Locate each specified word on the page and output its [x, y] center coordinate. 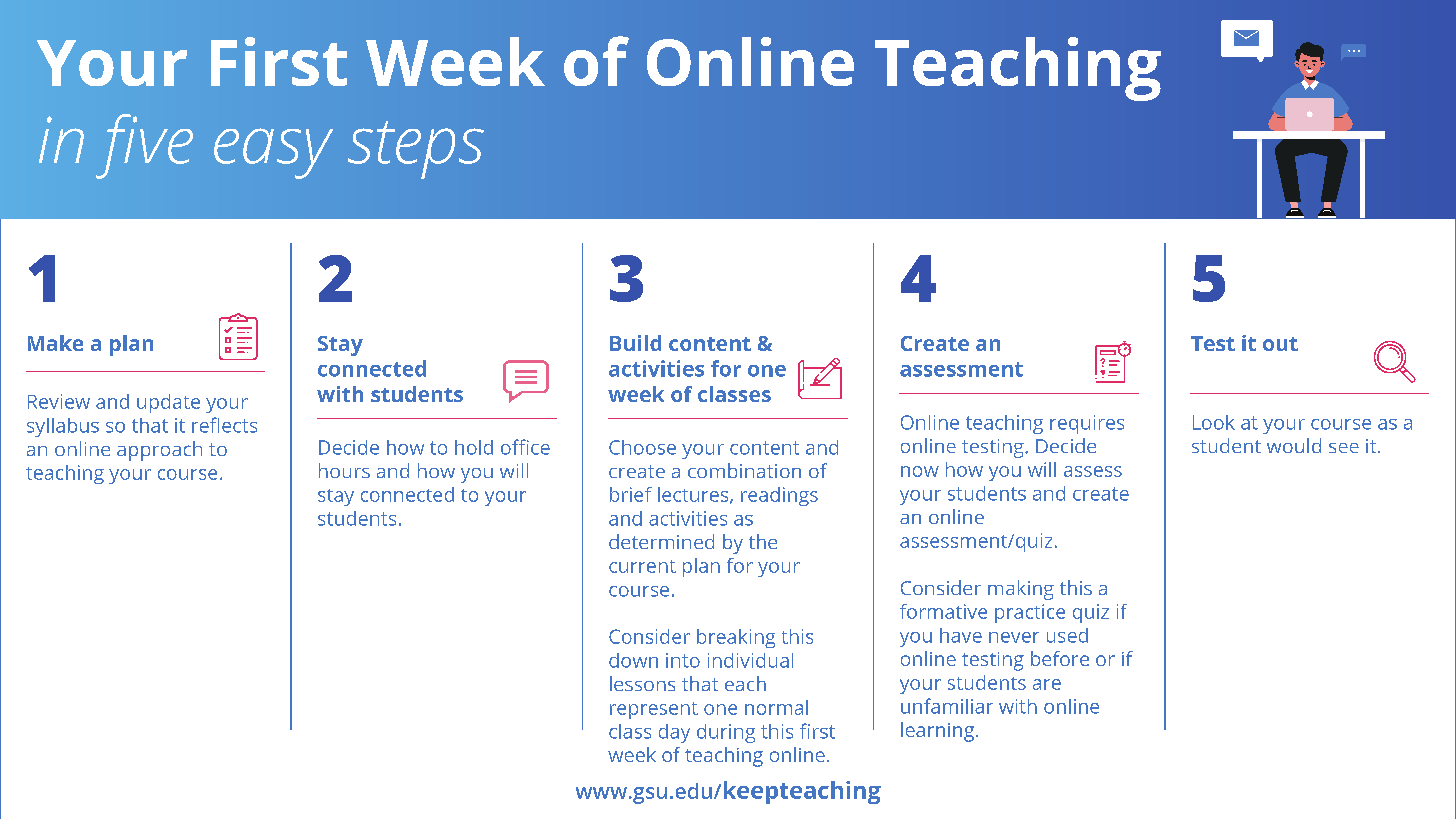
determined [661, 541]
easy [273, 153]
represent [654, 710]
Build [635, 343]
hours [344, 470]
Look [1214, 422]
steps [416, 150]
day [674, 733]
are [1047, 684]
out [1280, 344]
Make [55, 343]
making [1021, 590]
